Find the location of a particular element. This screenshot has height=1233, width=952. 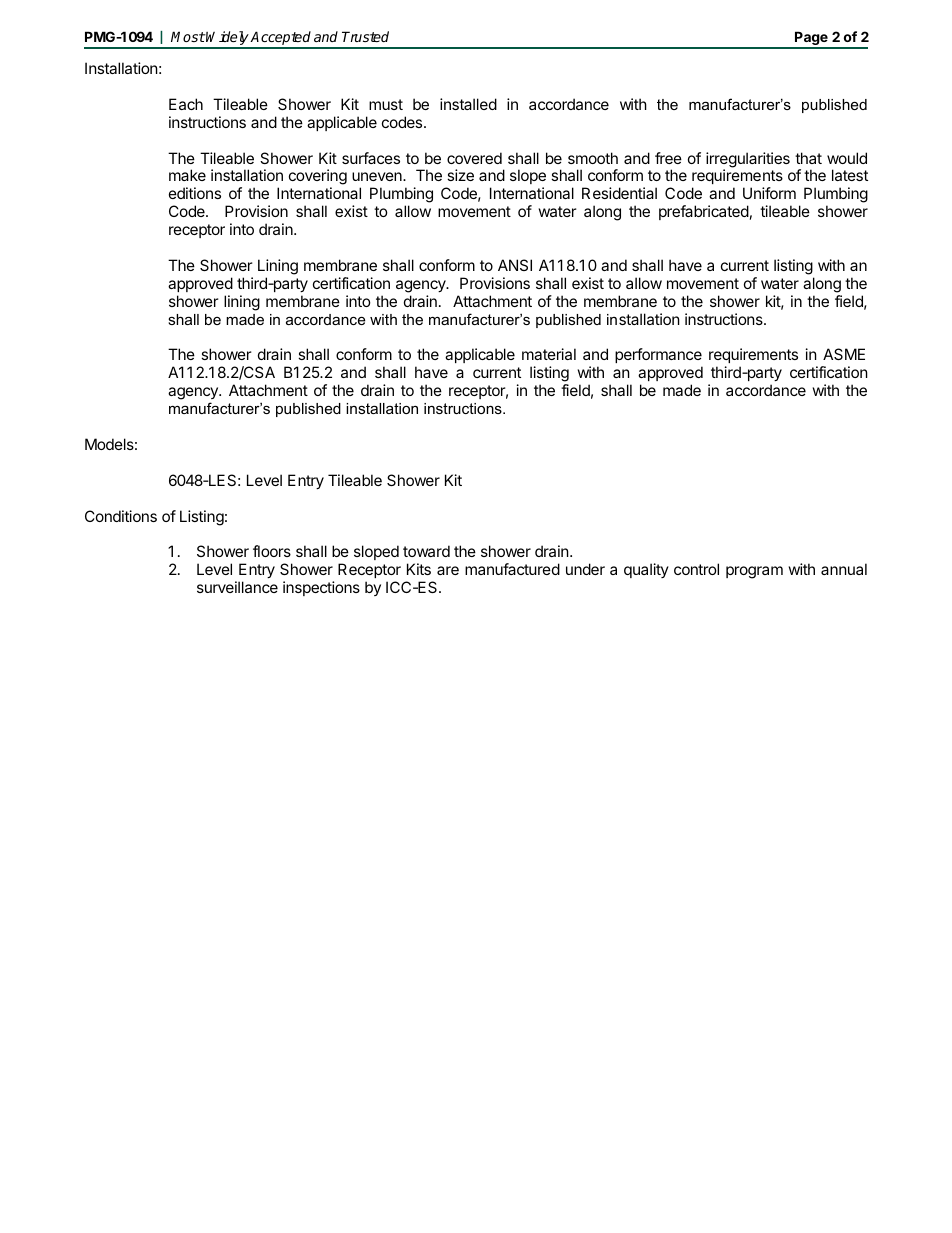

Conditions is located at coordinates (121, 516).
